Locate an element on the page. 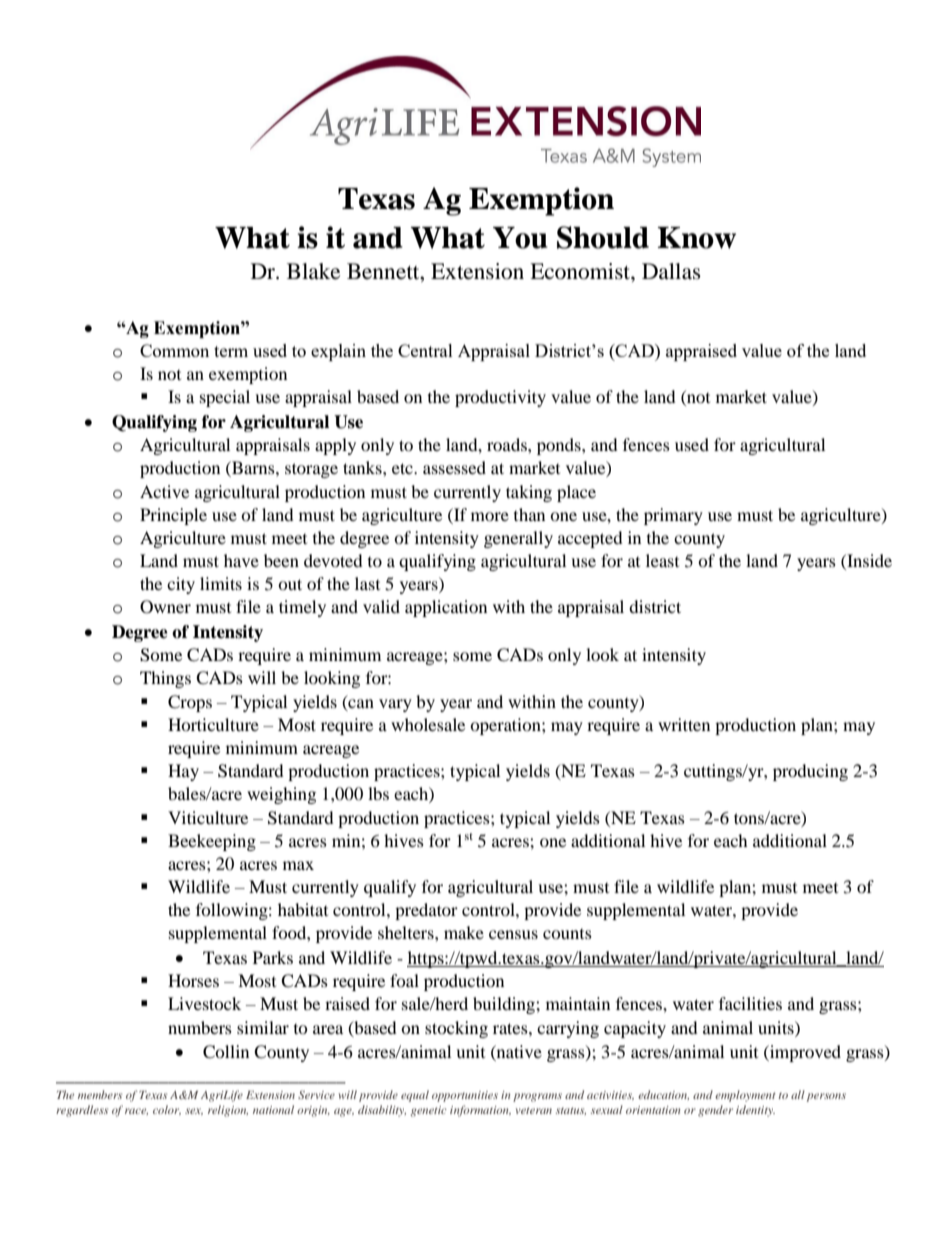 The image size is (952, 1233). equal is located at coordinates (415, 1096).
